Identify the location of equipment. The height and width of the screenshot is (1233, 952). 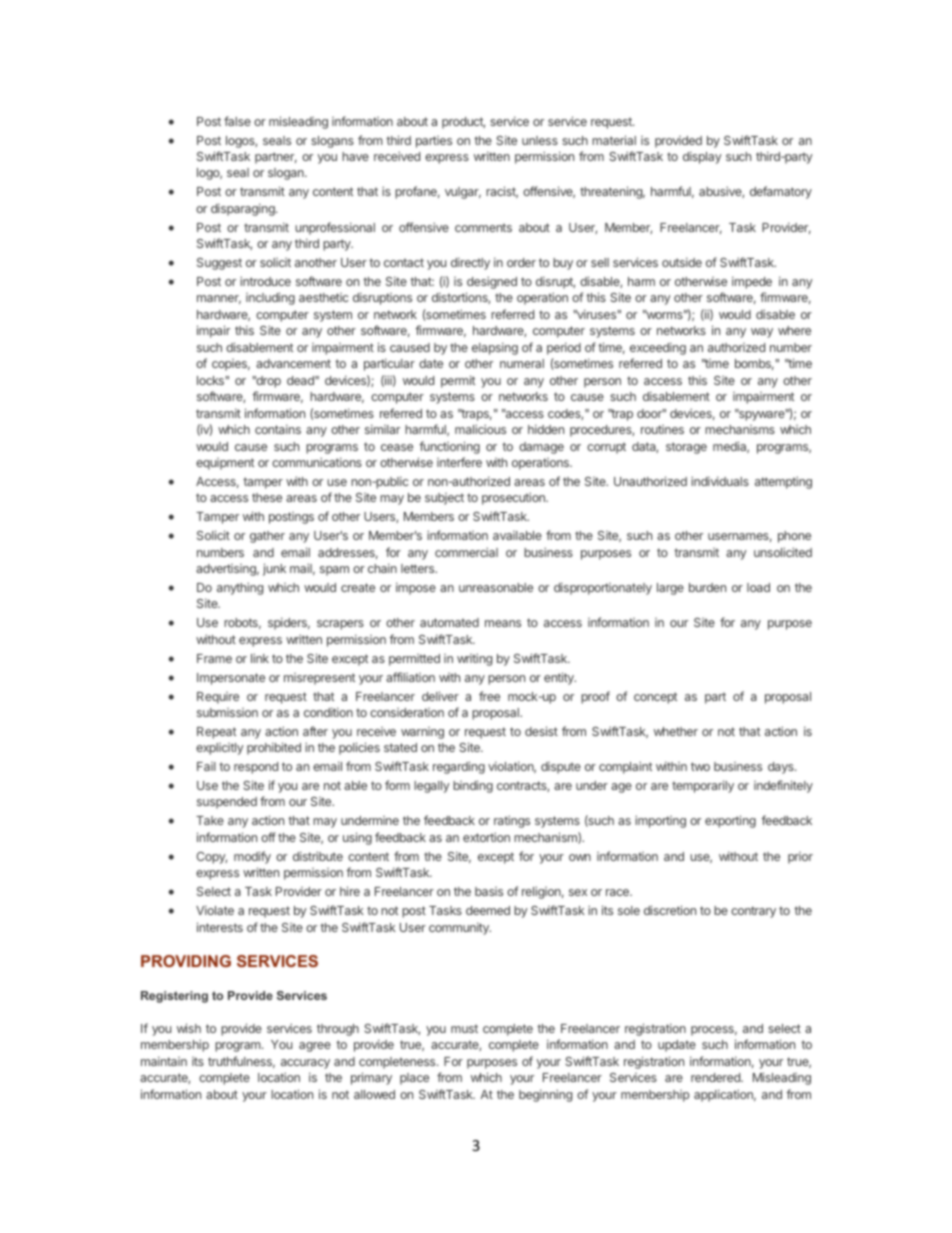
(225, 464).
